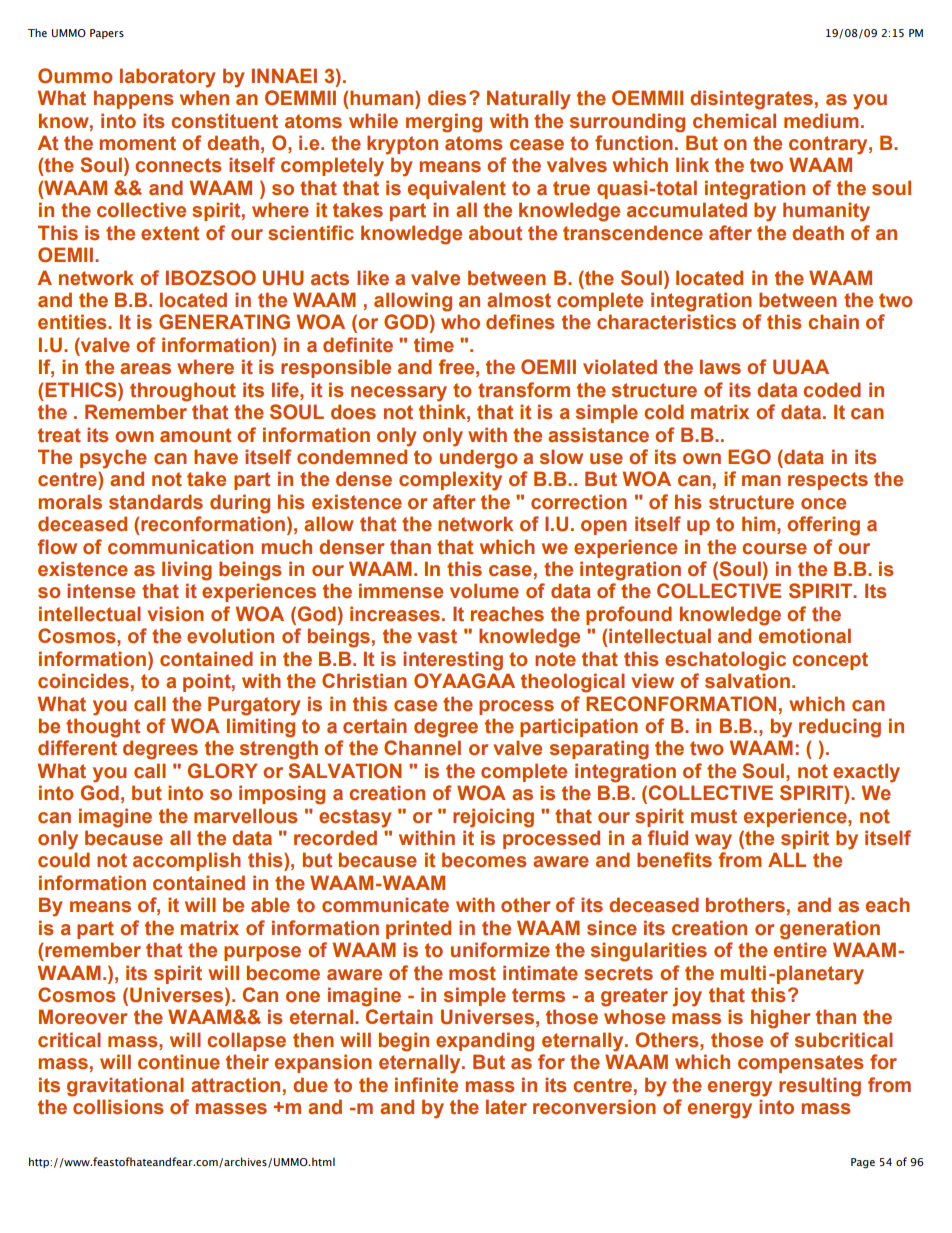 This screenshot has width=952, height=1233. Describe the element at coordinates (447, 98) in the screenshot. I see `dies` at that location.
